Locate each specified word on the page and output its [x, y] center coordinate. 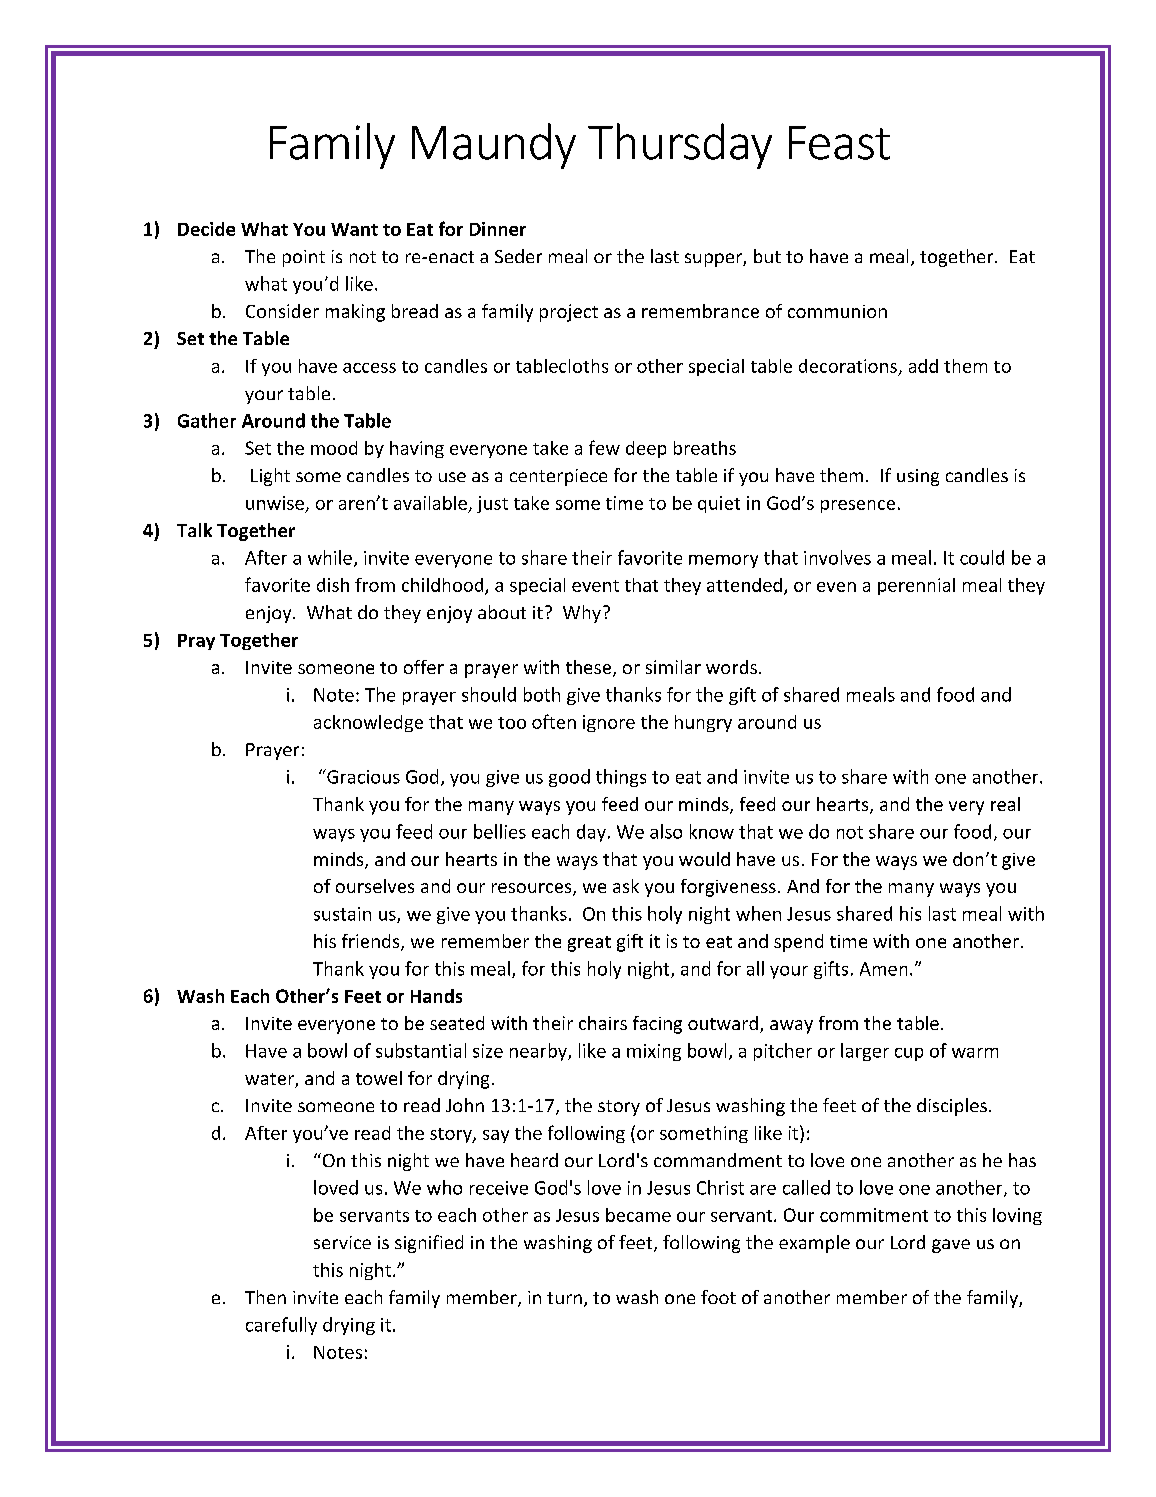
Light [270, 477]
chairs [603, 1023]
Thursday [680, 146]
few [604, 447]
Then [265, 1297]
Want [354, 229]
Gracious [362, 776]
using [918, 477]
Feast [839, 143]
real [1005, 804]
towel [379, 1078]
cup [909, 1054]
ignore [609, 723]
